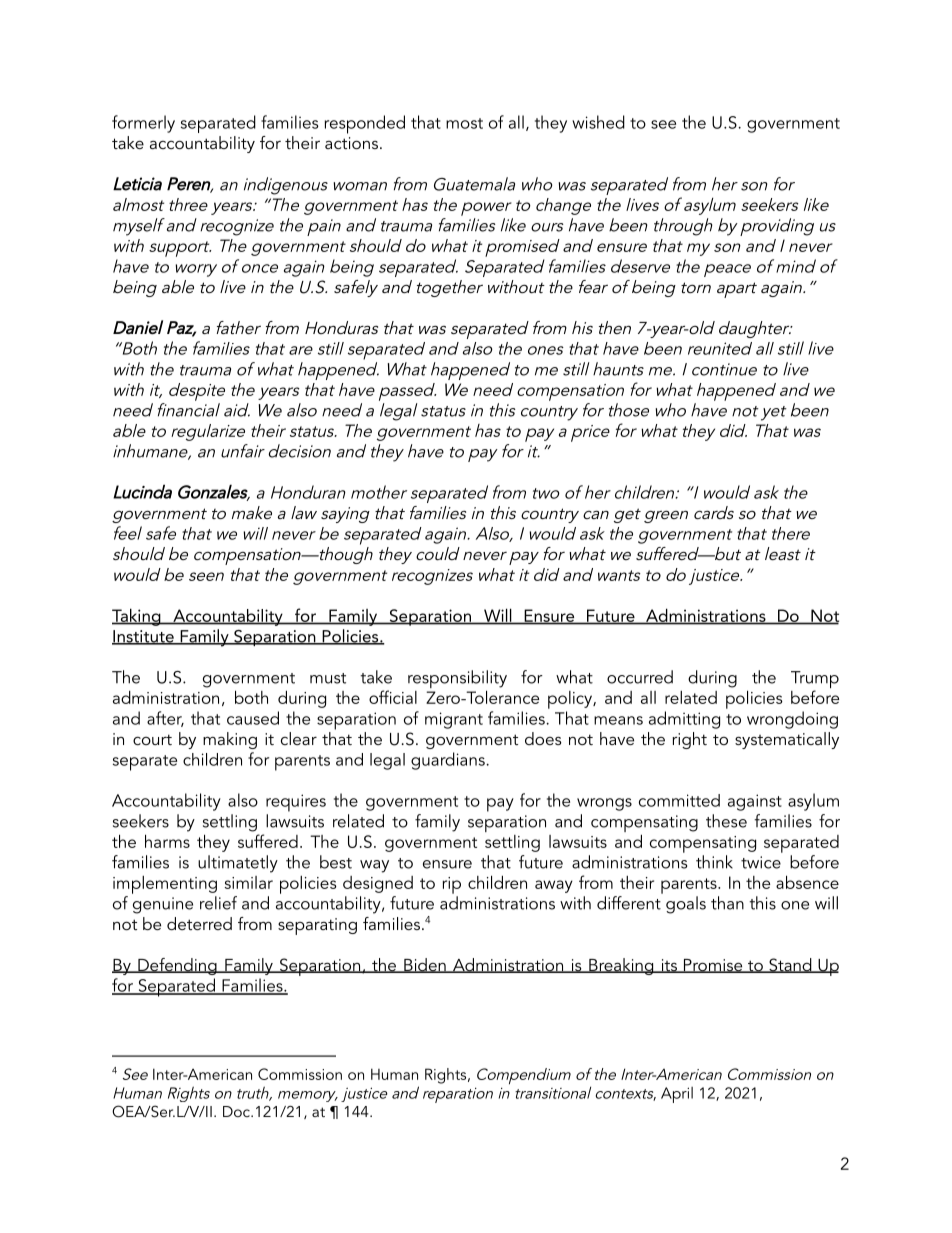 The height and width of the image is (1233, 952). What do you see at coordinates (365, 124) in the image?
I see `responded` at bounding box center [365, 124].
